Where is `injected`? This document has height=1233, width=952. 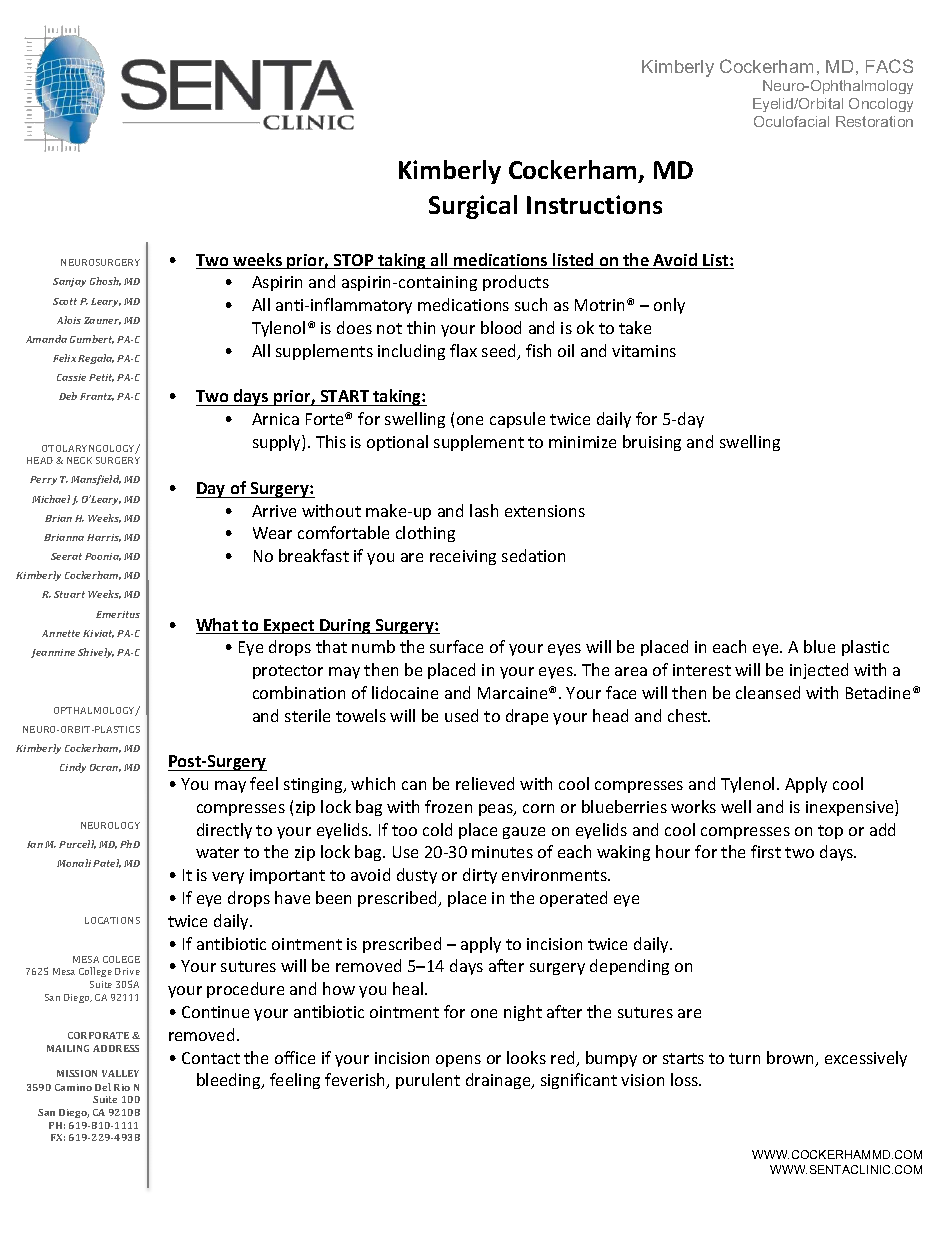
injected is located at coordinates (819, 671).
